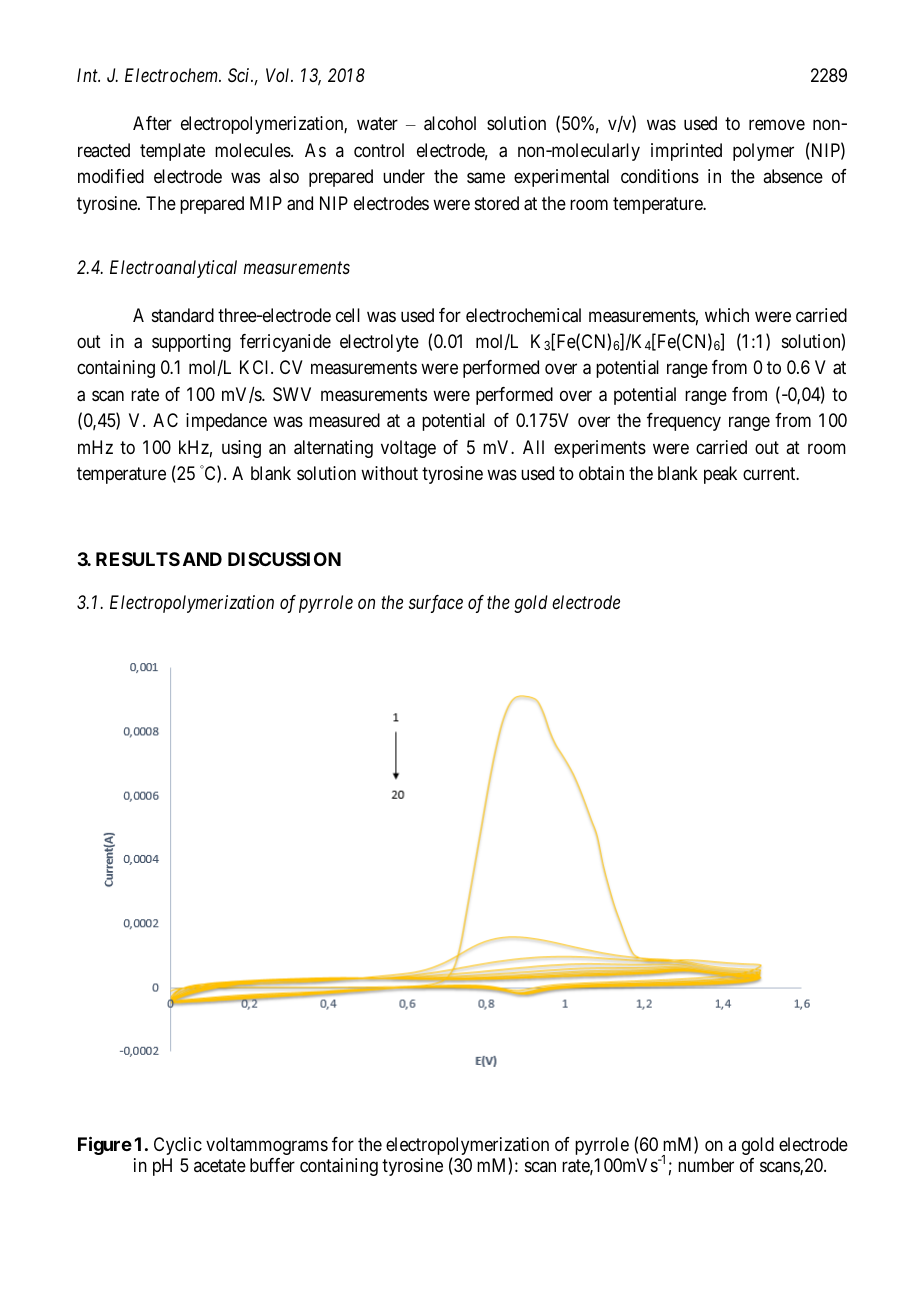 This image has width=924, height=1307. Describe the element at coordinates (706, 1165) in the image. I see `number` at that location.
